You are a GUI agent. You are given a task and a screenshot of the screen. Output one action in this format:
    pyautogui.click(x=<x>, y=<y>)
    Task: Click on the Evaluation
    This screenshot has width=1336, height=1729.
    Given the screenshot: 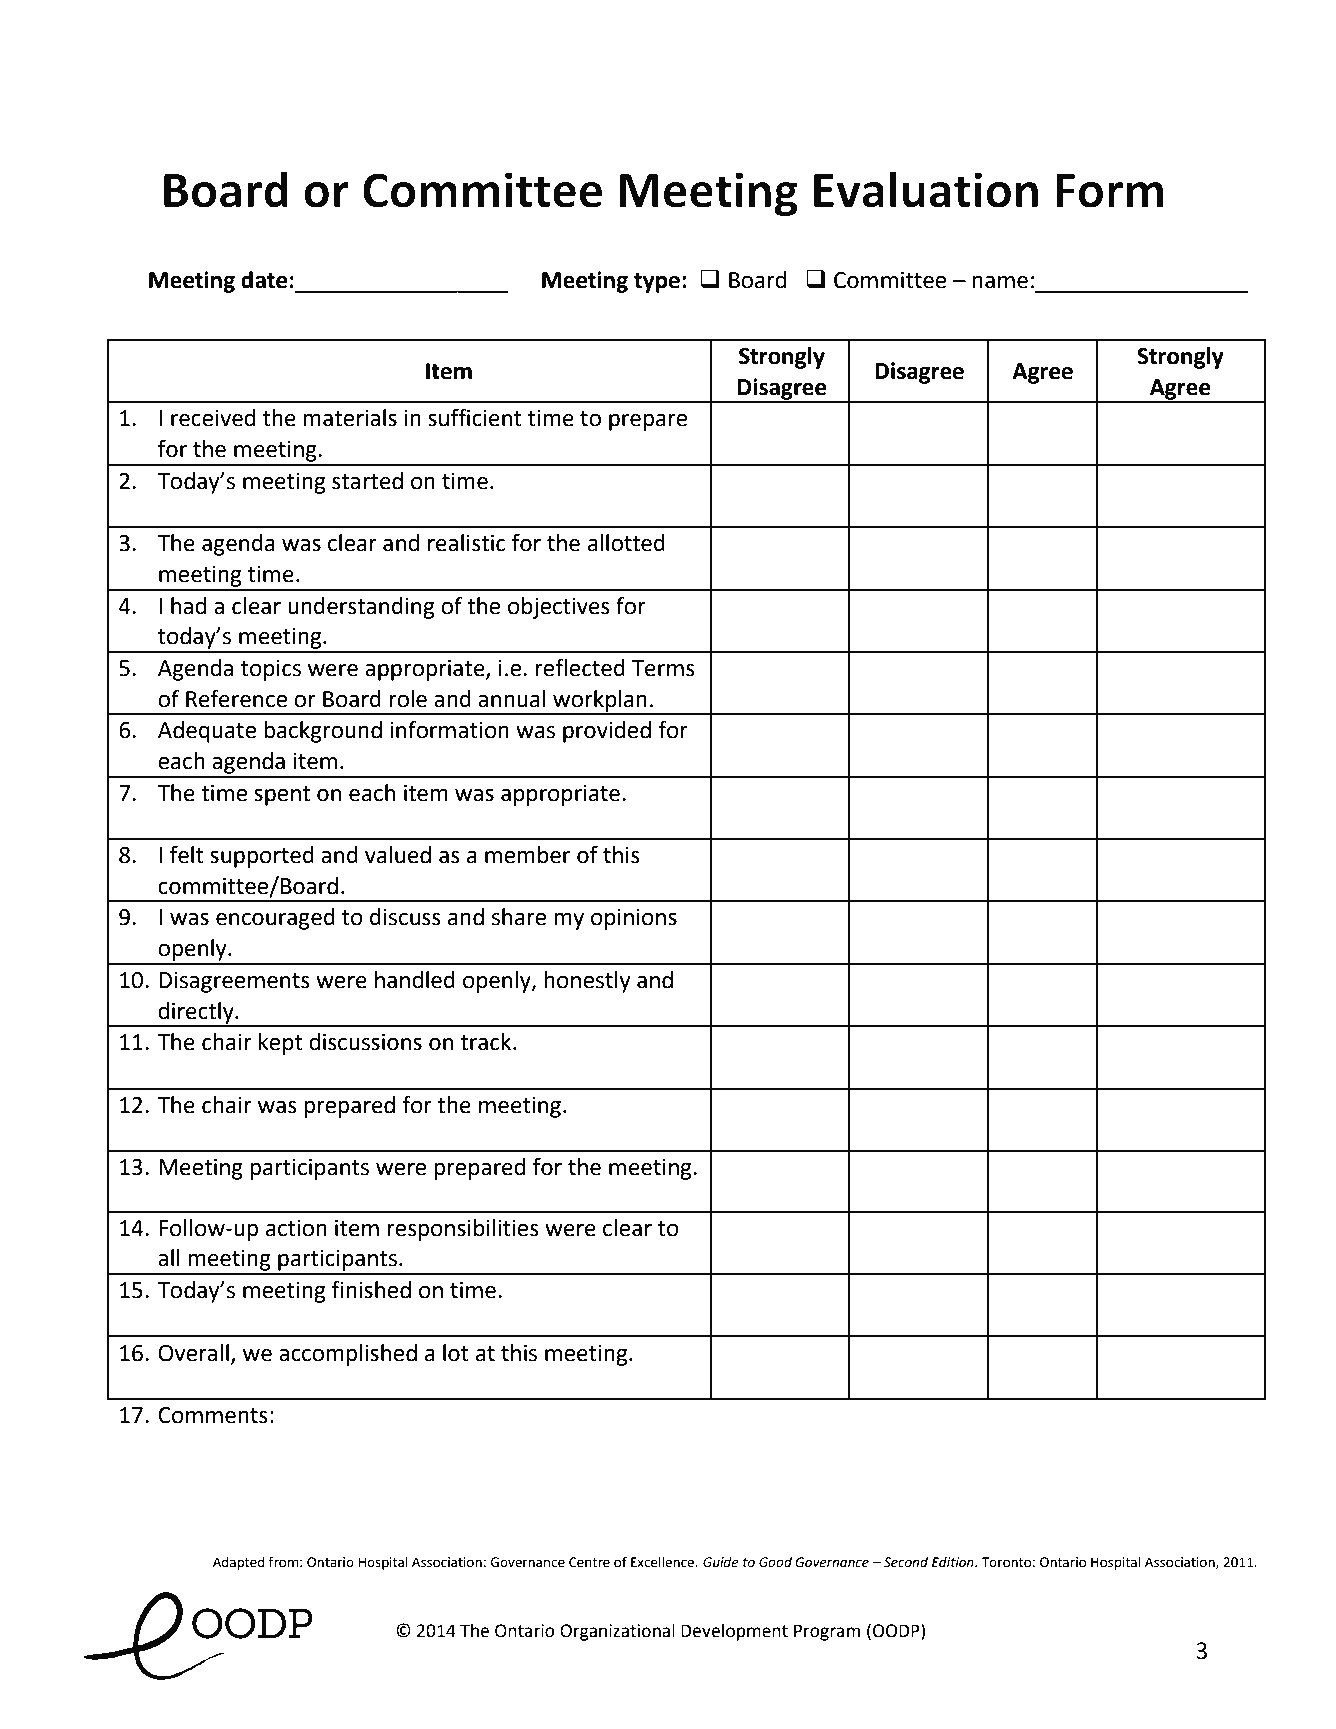 What is the action you would take?
    pyautogui.click(x=926, y=189)
